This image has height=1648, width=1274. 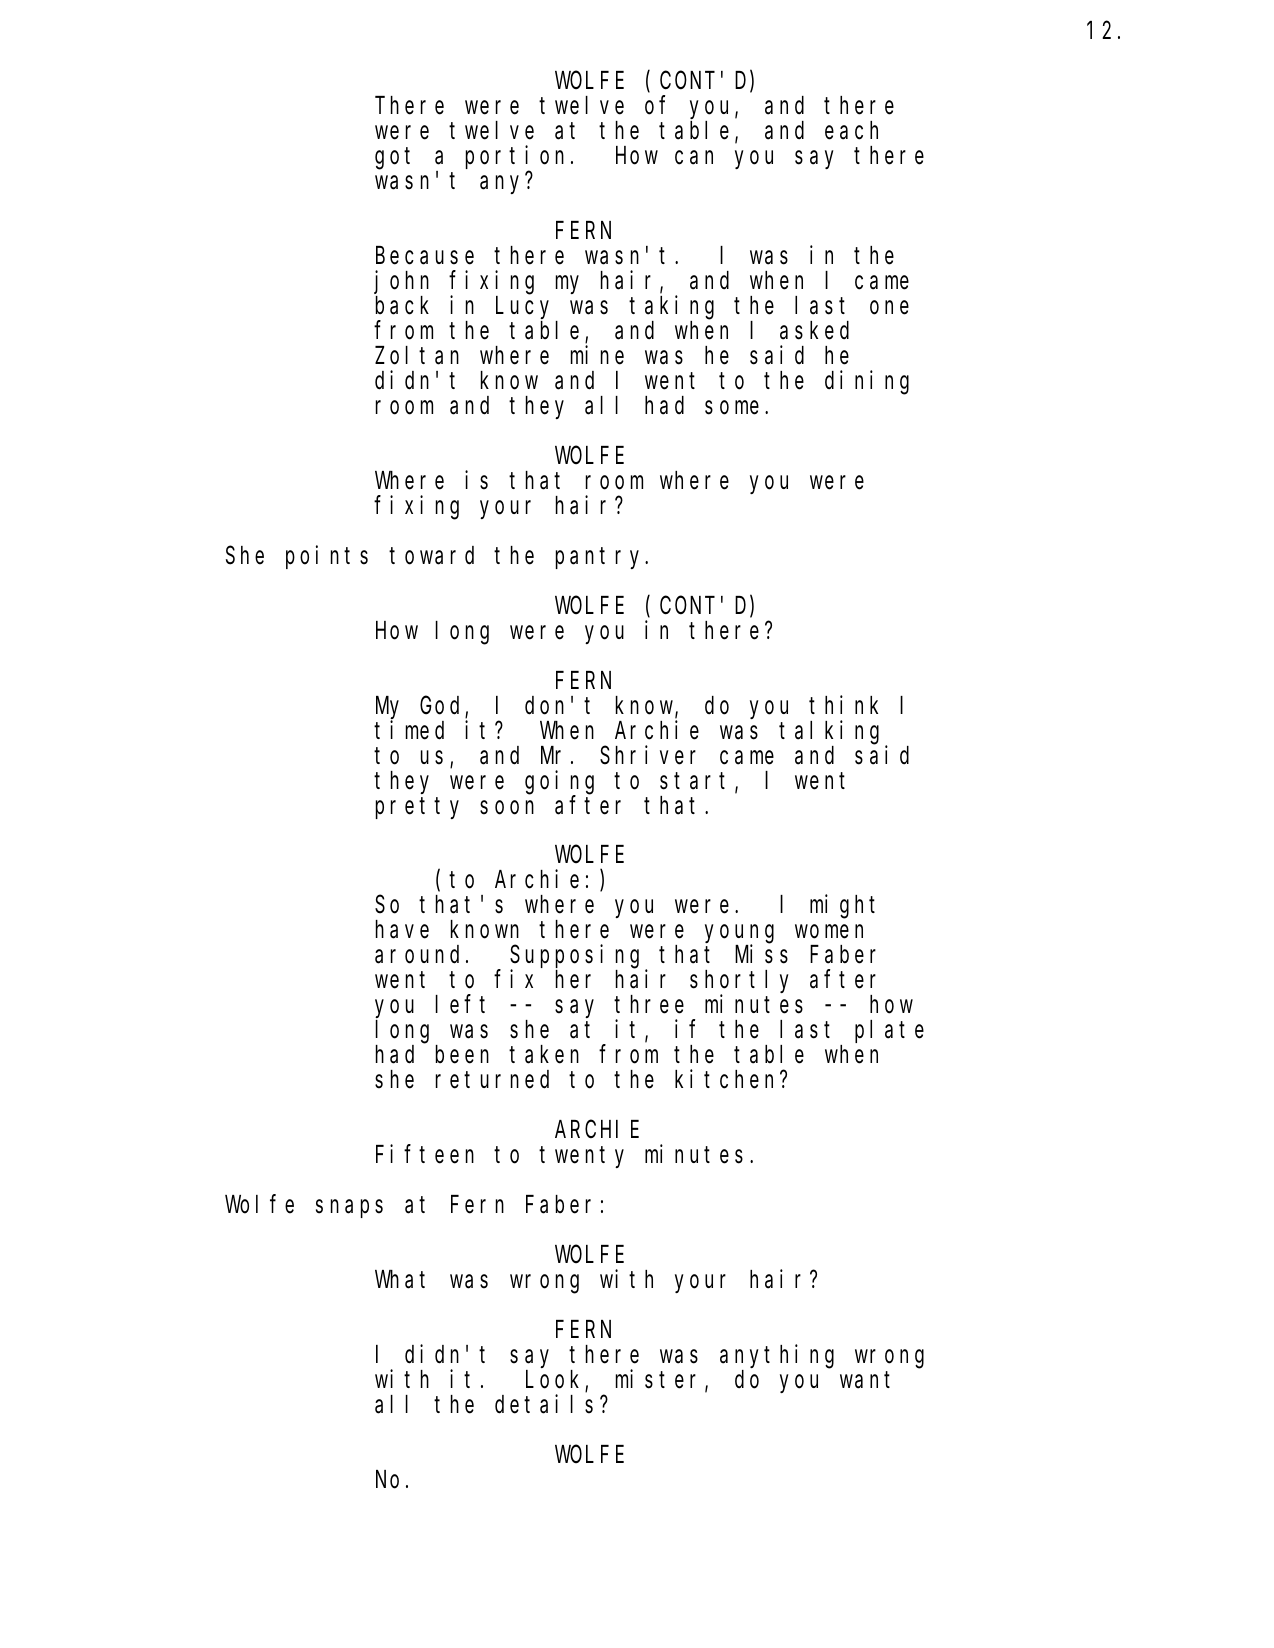 I want to click on Look, so click(x=556, y=1380).
